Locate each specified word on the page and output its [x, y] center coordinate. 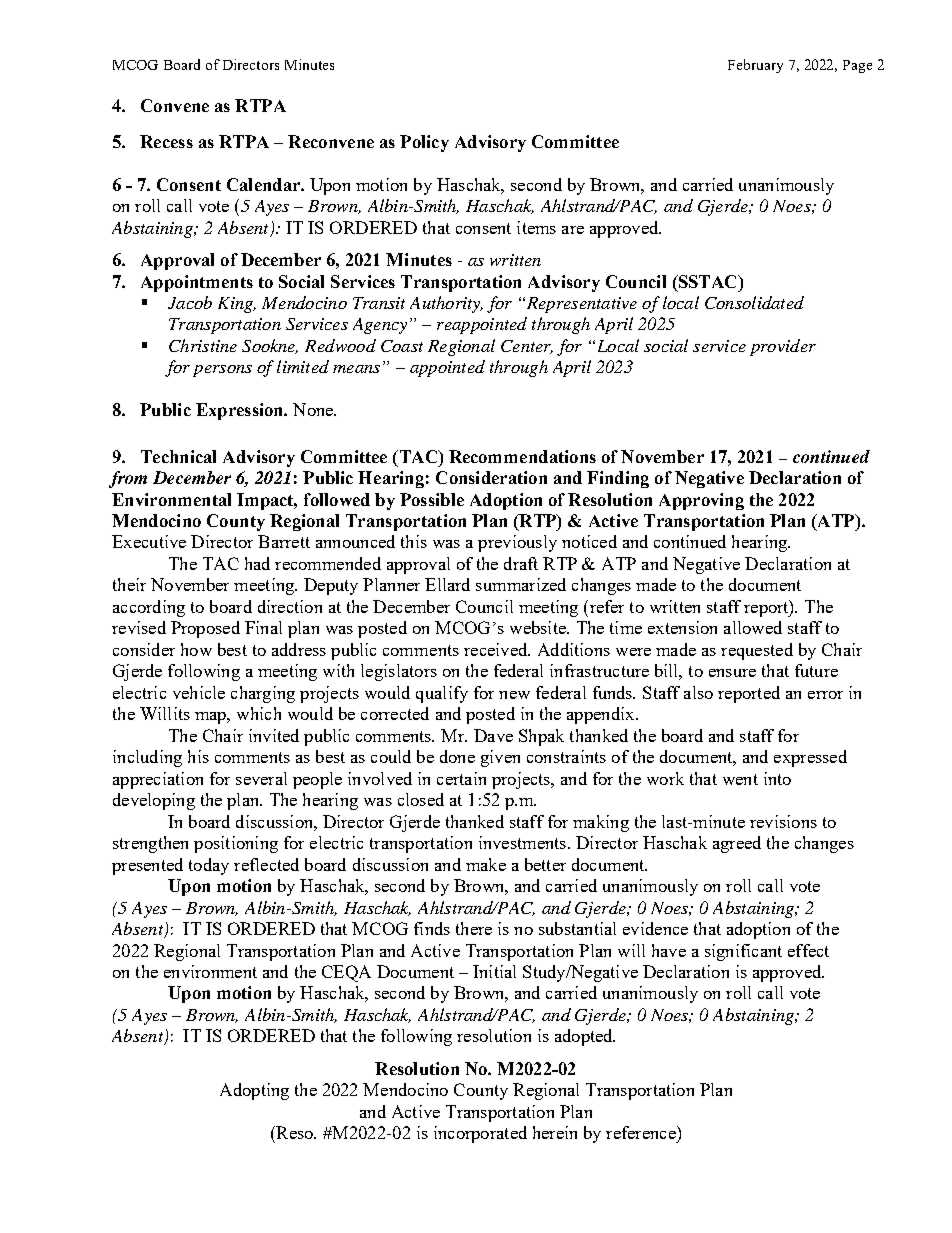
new [514, 695]
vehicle [199, 692]
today [209, 866]
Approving [701, 501]
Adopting [254, 1091]
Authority [446, 304]
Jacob [190, 302]
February [755, 66]
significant [743, 952]
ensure [732, 673]
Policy [424, 143]
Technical [178, 456]
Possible [432, 499]
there [474, 928]
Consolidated [754, 302]
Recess [166, 141]
